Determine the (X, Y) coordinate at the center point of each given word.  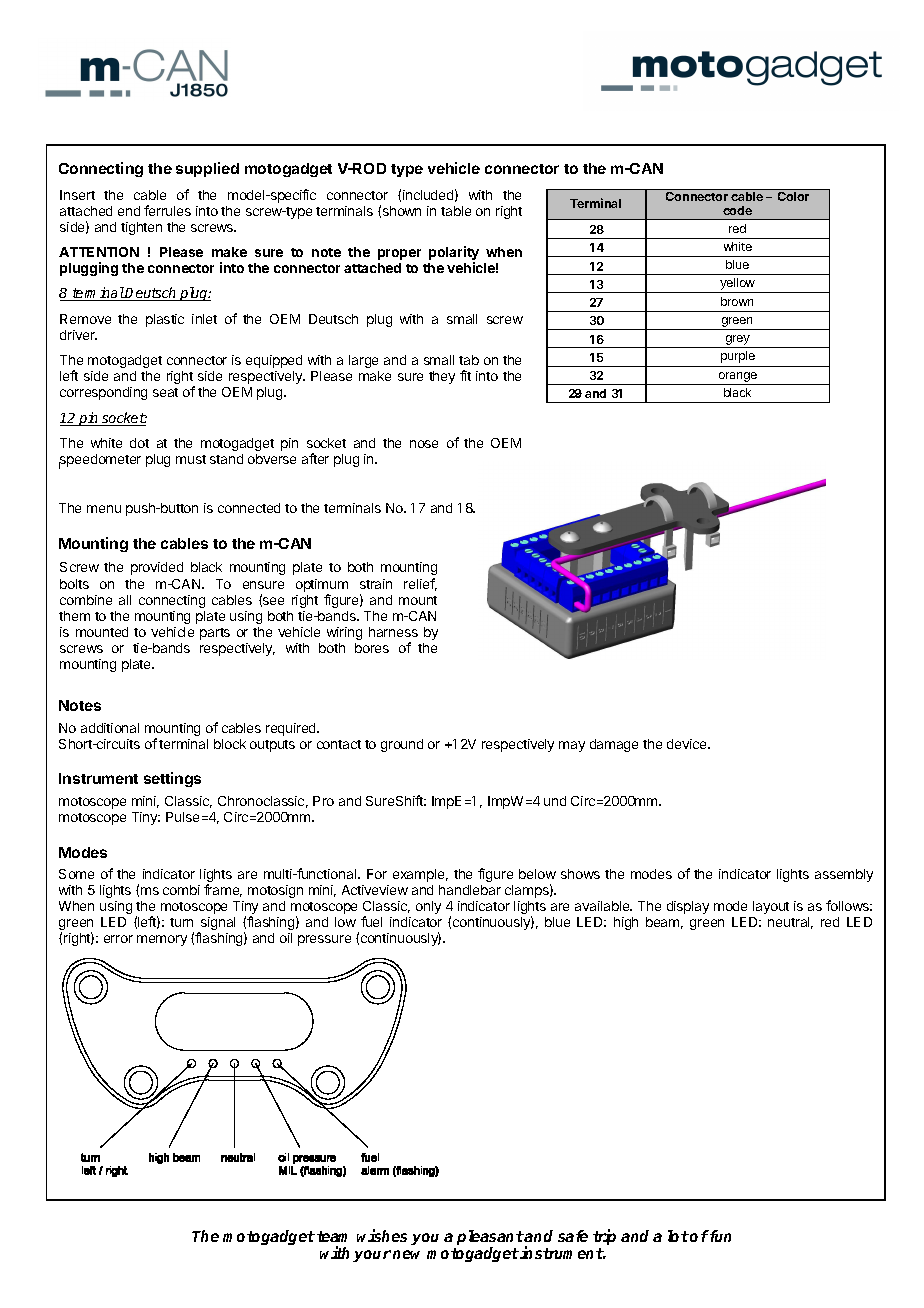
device (688, 744)
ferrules (167, 210)
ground (402, 745)
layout (771, 907)
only (428, 907)
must (191, 459)
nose (424, 444)
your (372, 1256)
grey (738, 341)
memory (162, 940)
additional (110, 728)
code (737, 210)
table (456, 211)
